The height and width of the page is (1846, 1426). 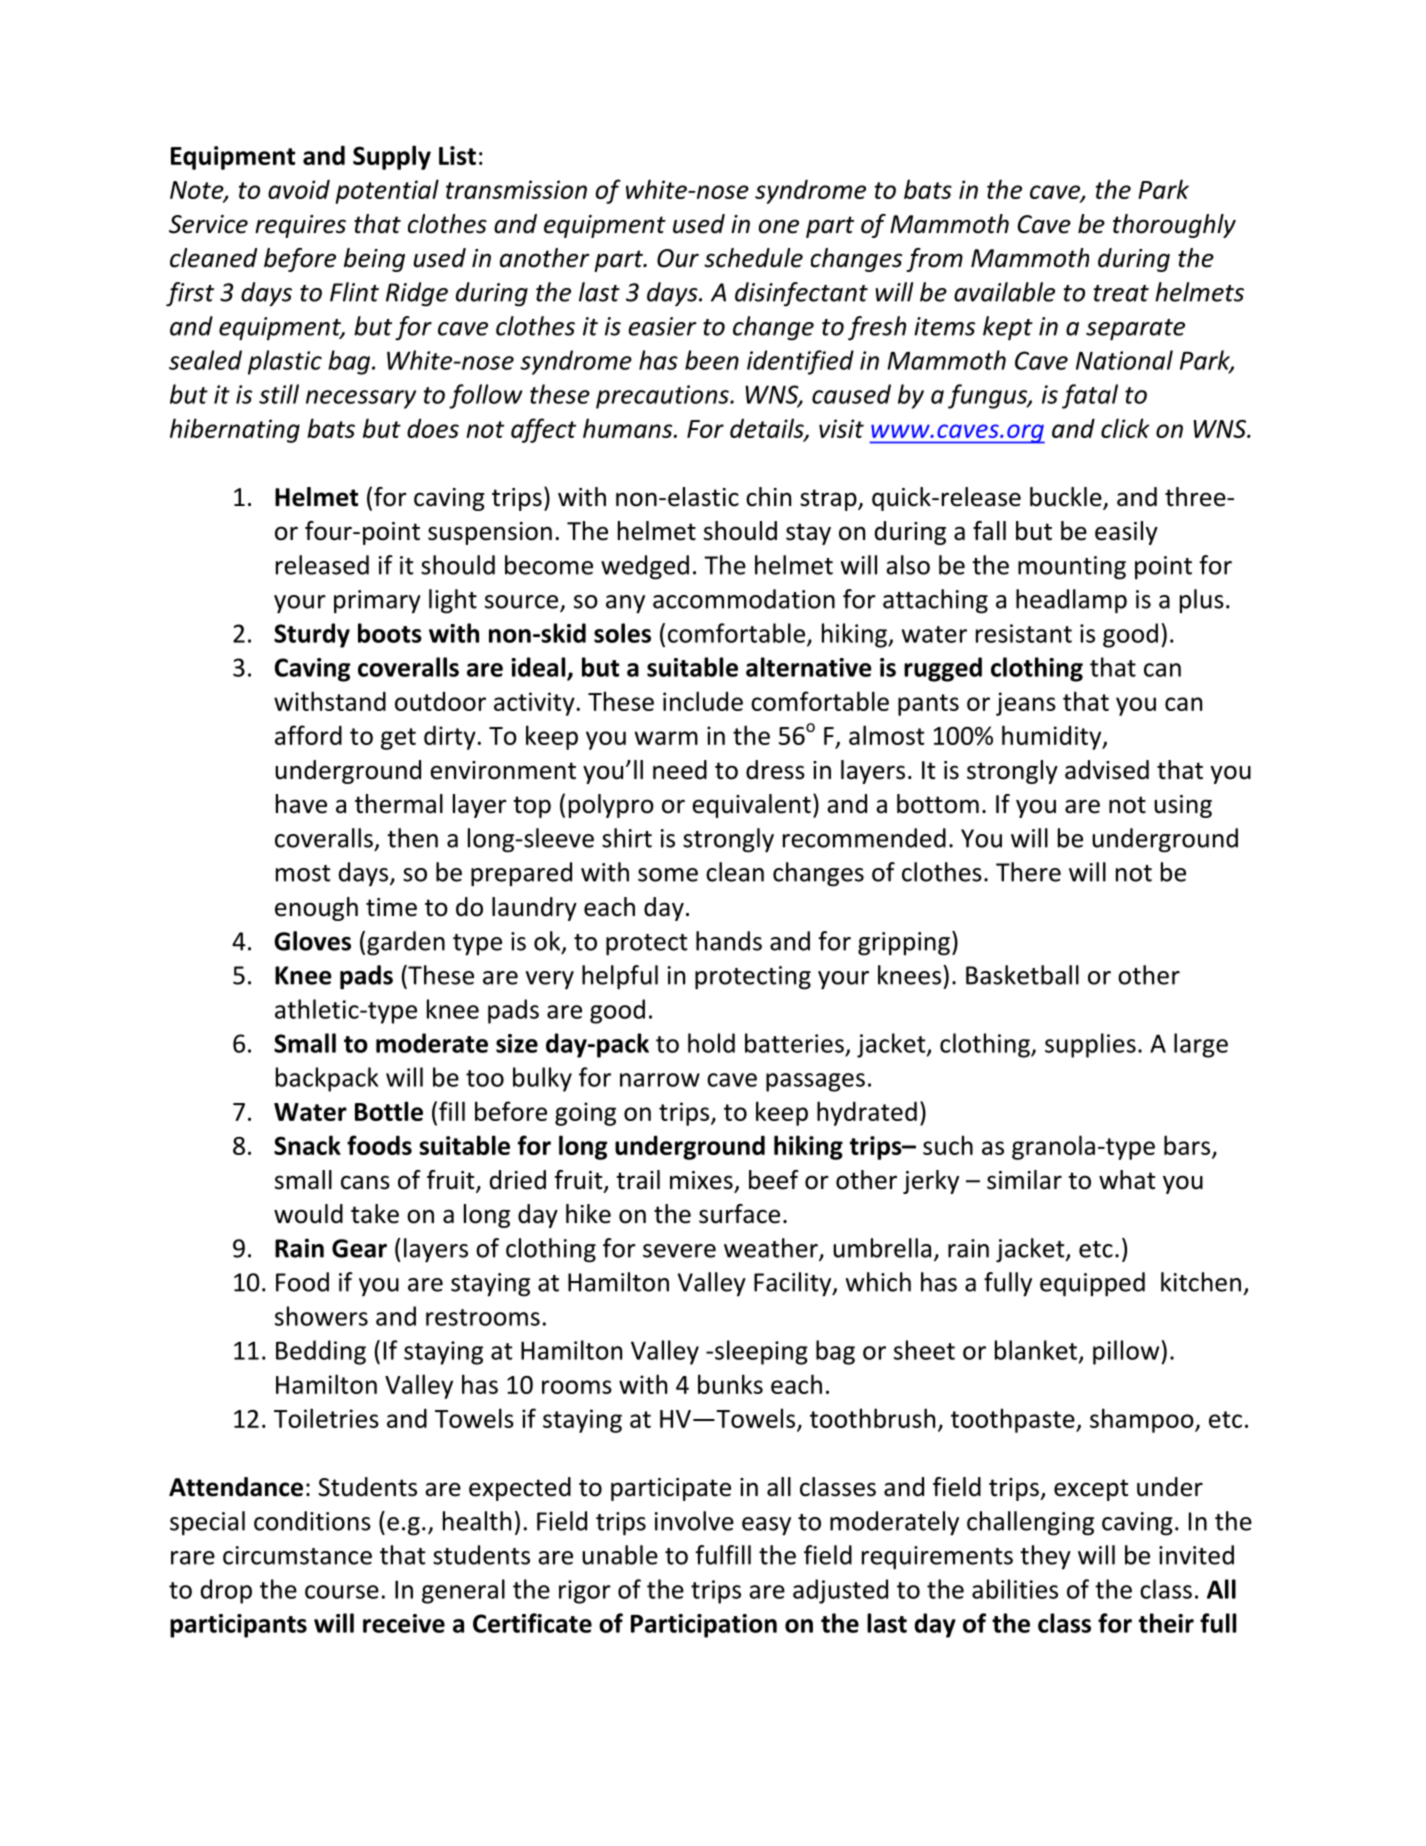 I want to click on wedged, so click(x=645, y=567).
